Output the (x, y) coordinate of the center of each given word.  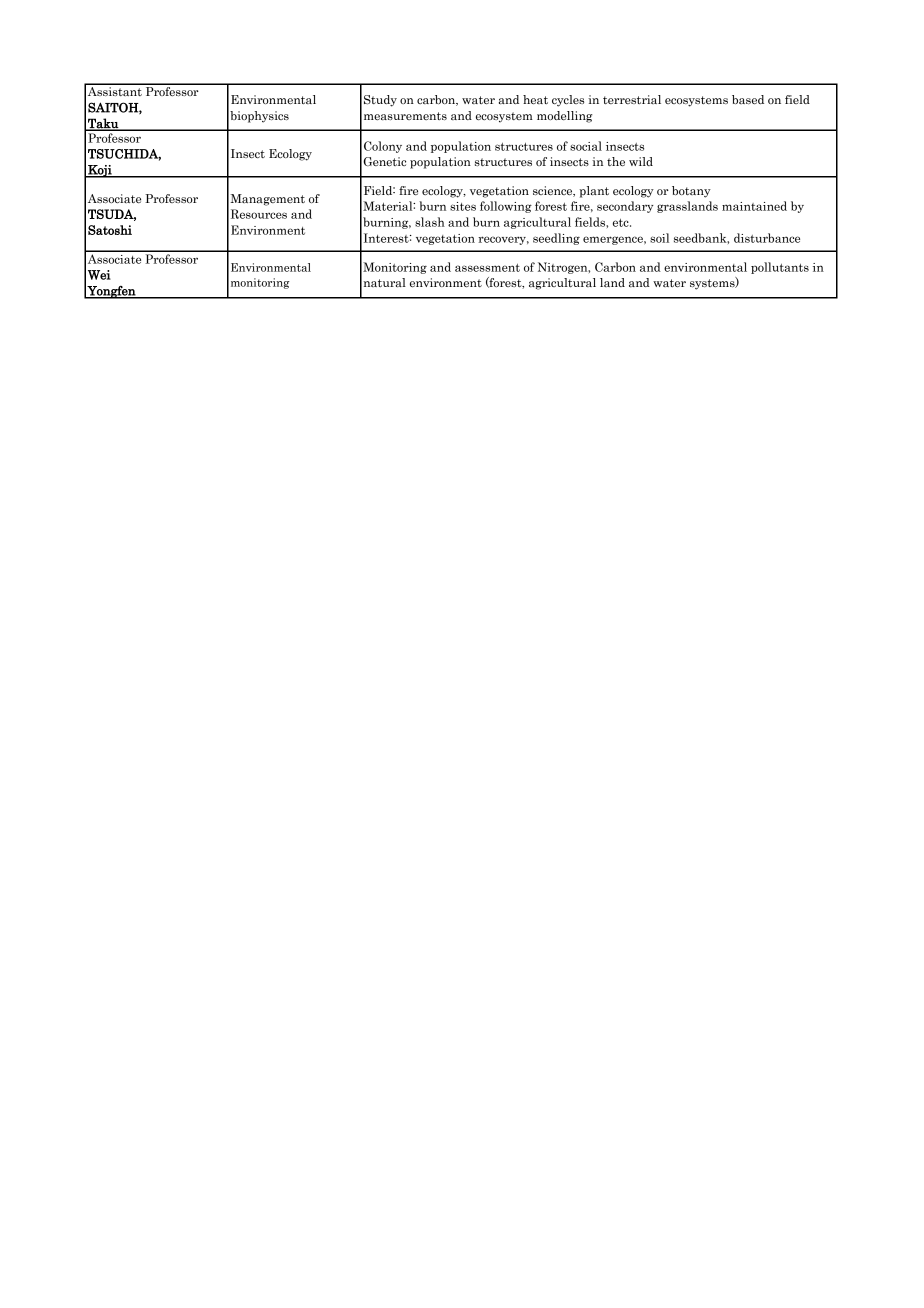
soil (659, 238)
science (554, 191)
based (748, 99)
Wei (99, 275)
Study (380, 101)
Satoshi (110, 230)
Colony (383, 147)
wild (641, 161)
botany (691, 192)
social (586, 146)
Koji (100, 171)
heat (535, 99)
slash (430, 222)
